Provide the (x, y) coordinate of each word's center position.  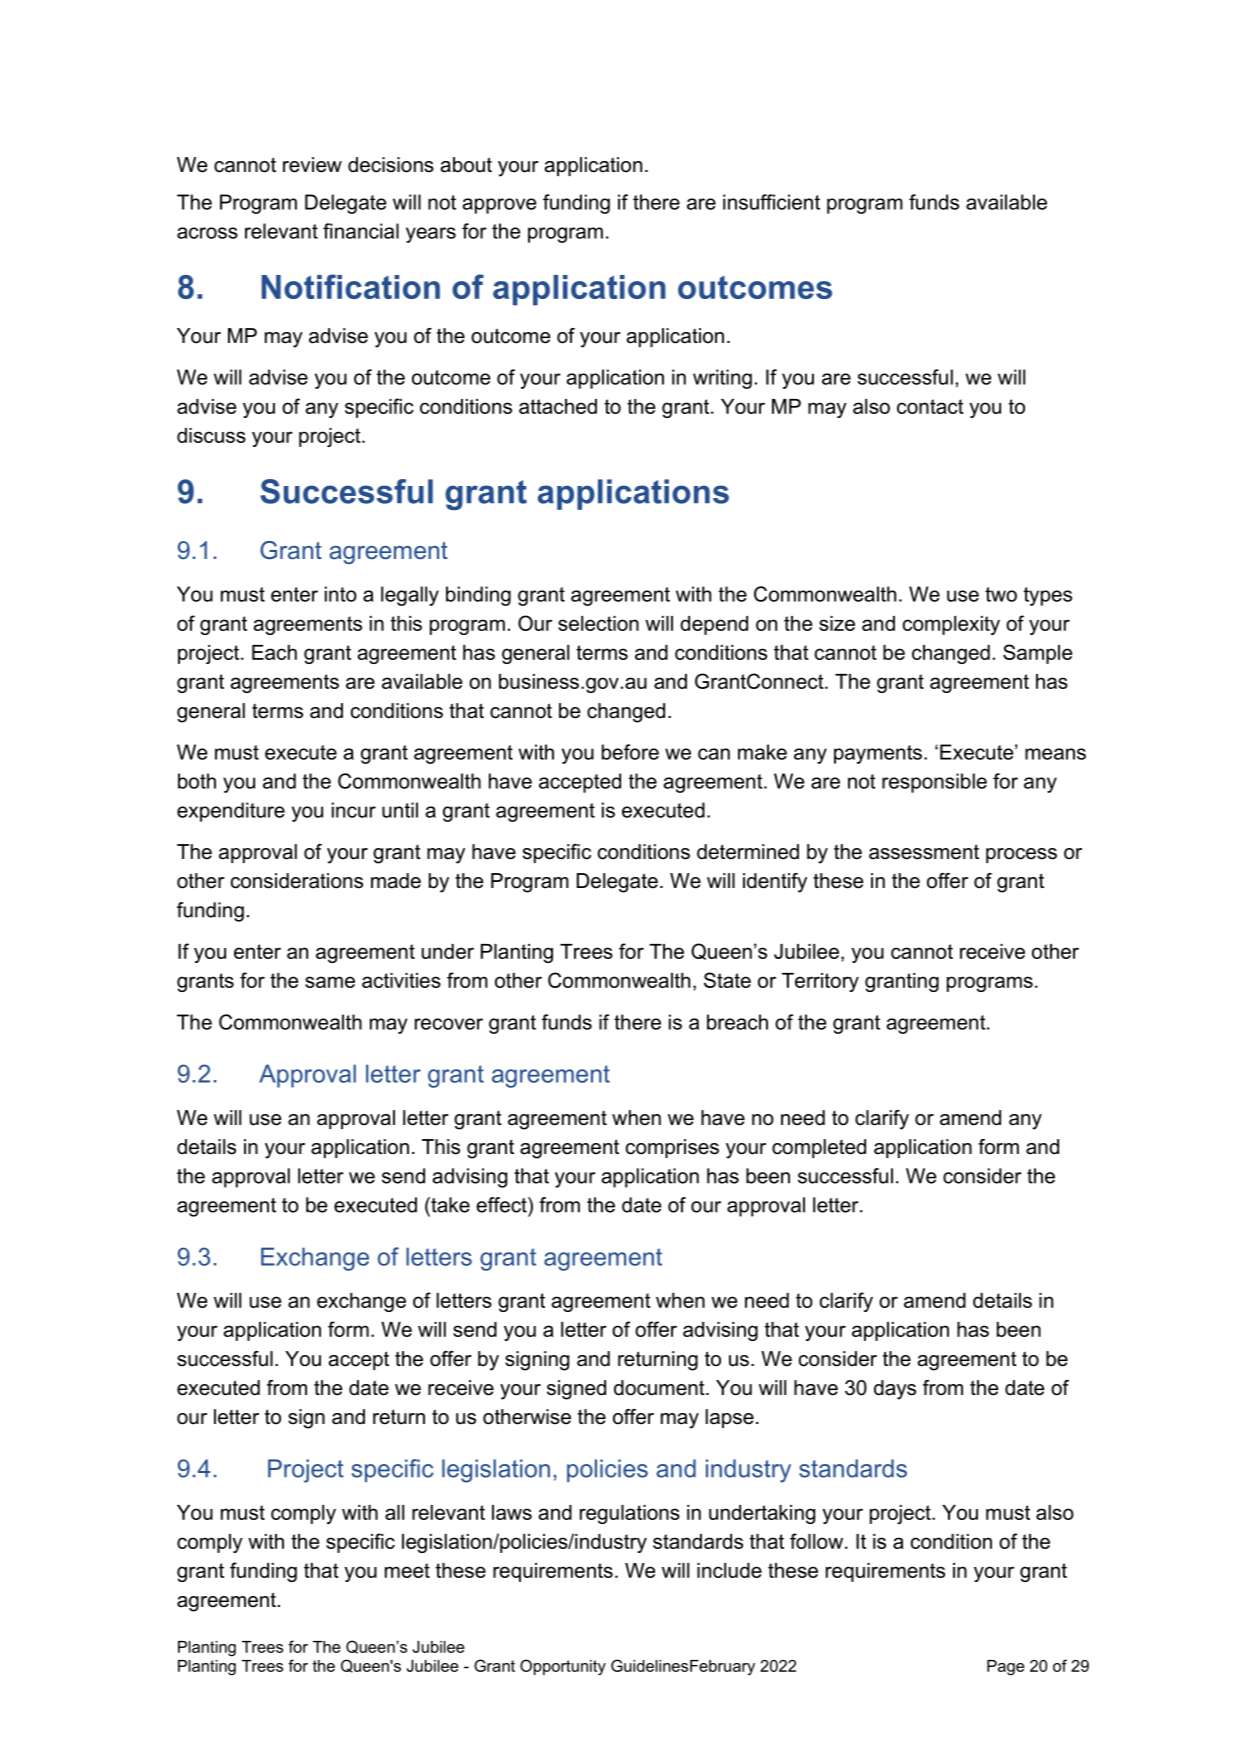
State (727, 980)
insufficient (771, 202)
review (312, 165)
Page (1006, 1668)
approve (499, 206)
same (330, 982)
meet (407, 1570)
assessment (924, 852)
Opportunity (563, 1667)
